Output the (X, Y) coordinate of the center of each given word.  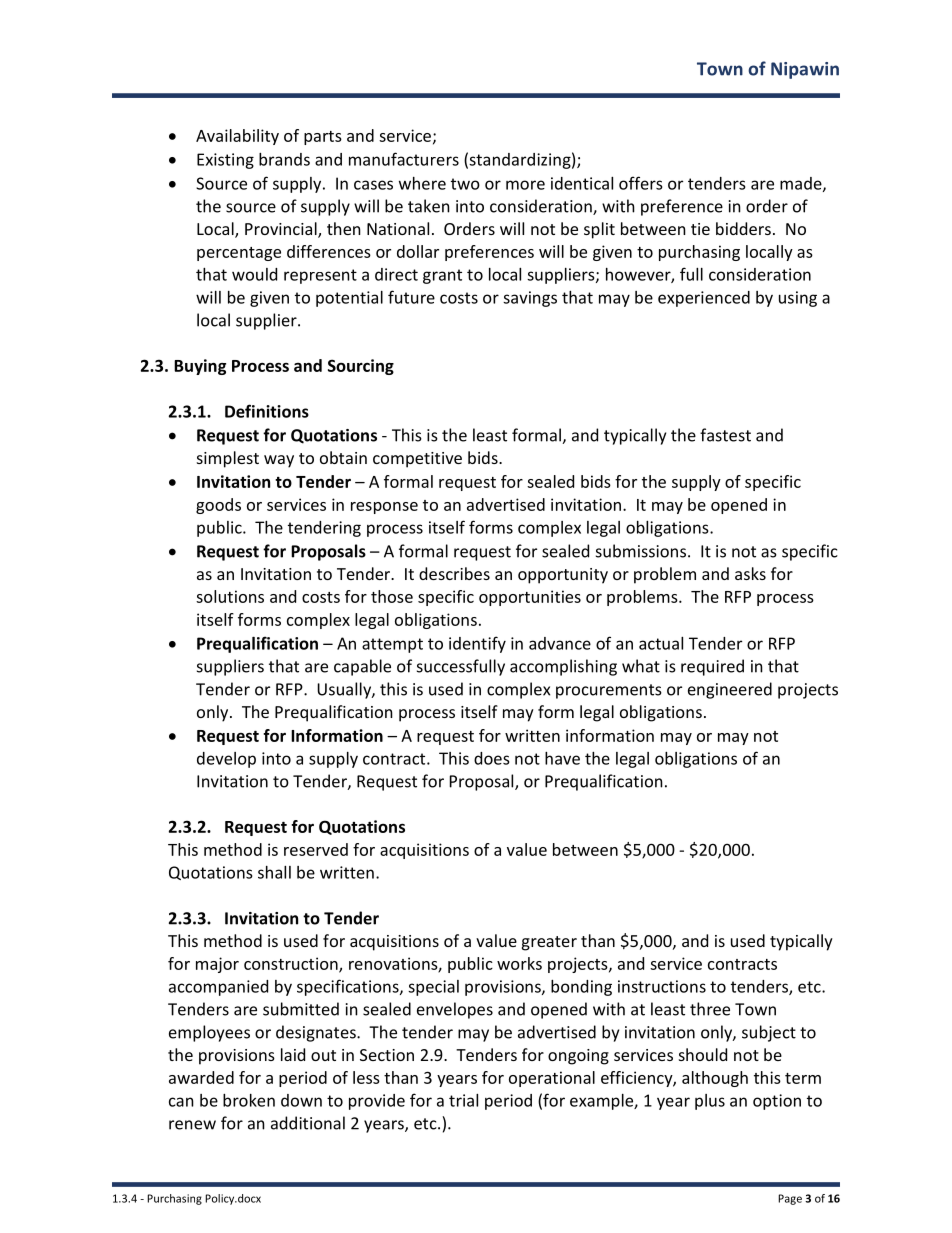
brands (284, 159)
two (465, 184)
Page (790, 1199)
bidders (743, 228)
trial (463, 1100)
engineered (730, 690)
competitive (417, 460)
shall (274, 872)
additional (308, 1123)
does (492, 758)
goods (218, 506)
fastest (725, 435)
